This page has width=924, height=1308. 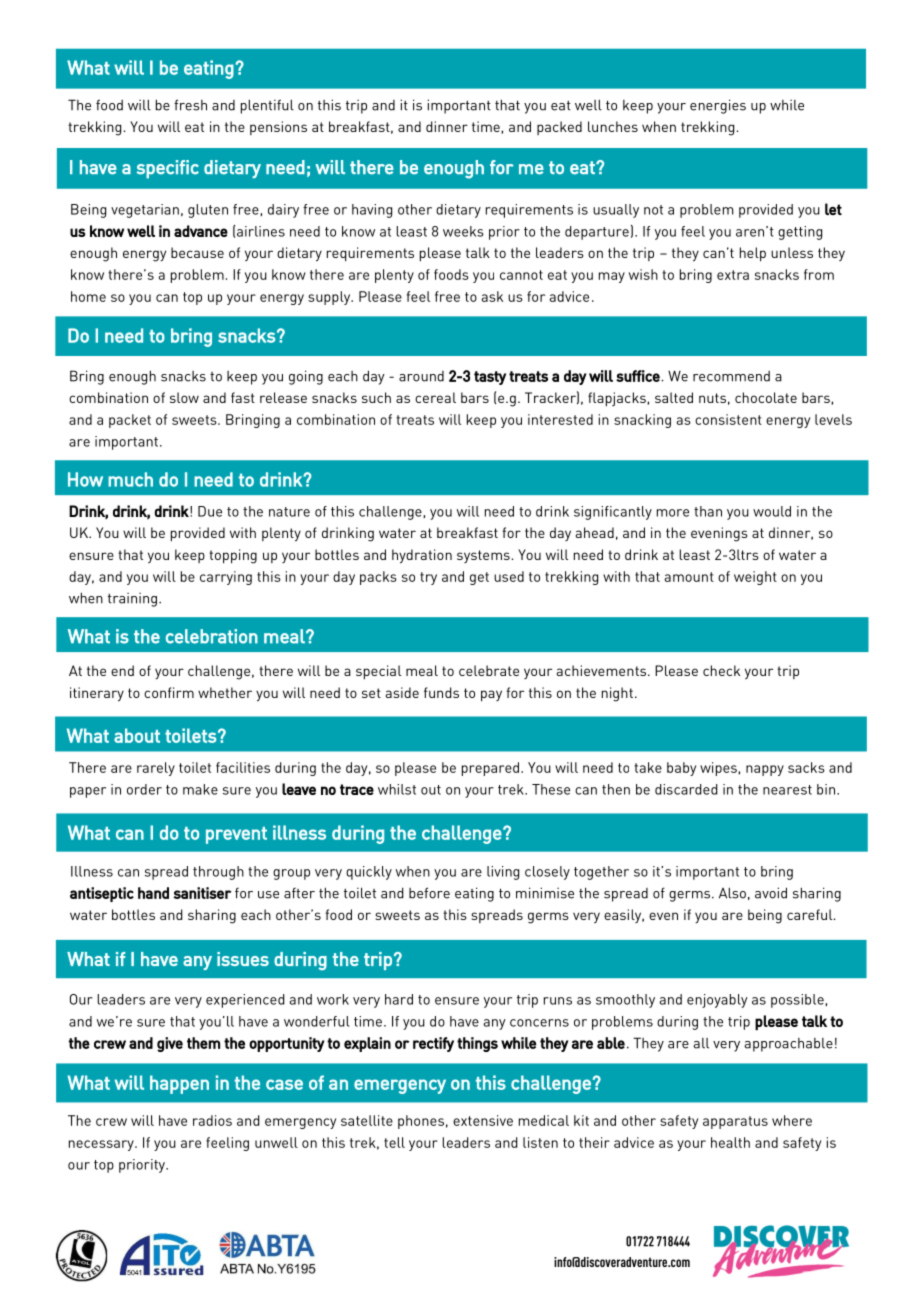 What do you see at coordinates (153, 893) in the page?
I see `hand` at bounding box center [153, 893].
